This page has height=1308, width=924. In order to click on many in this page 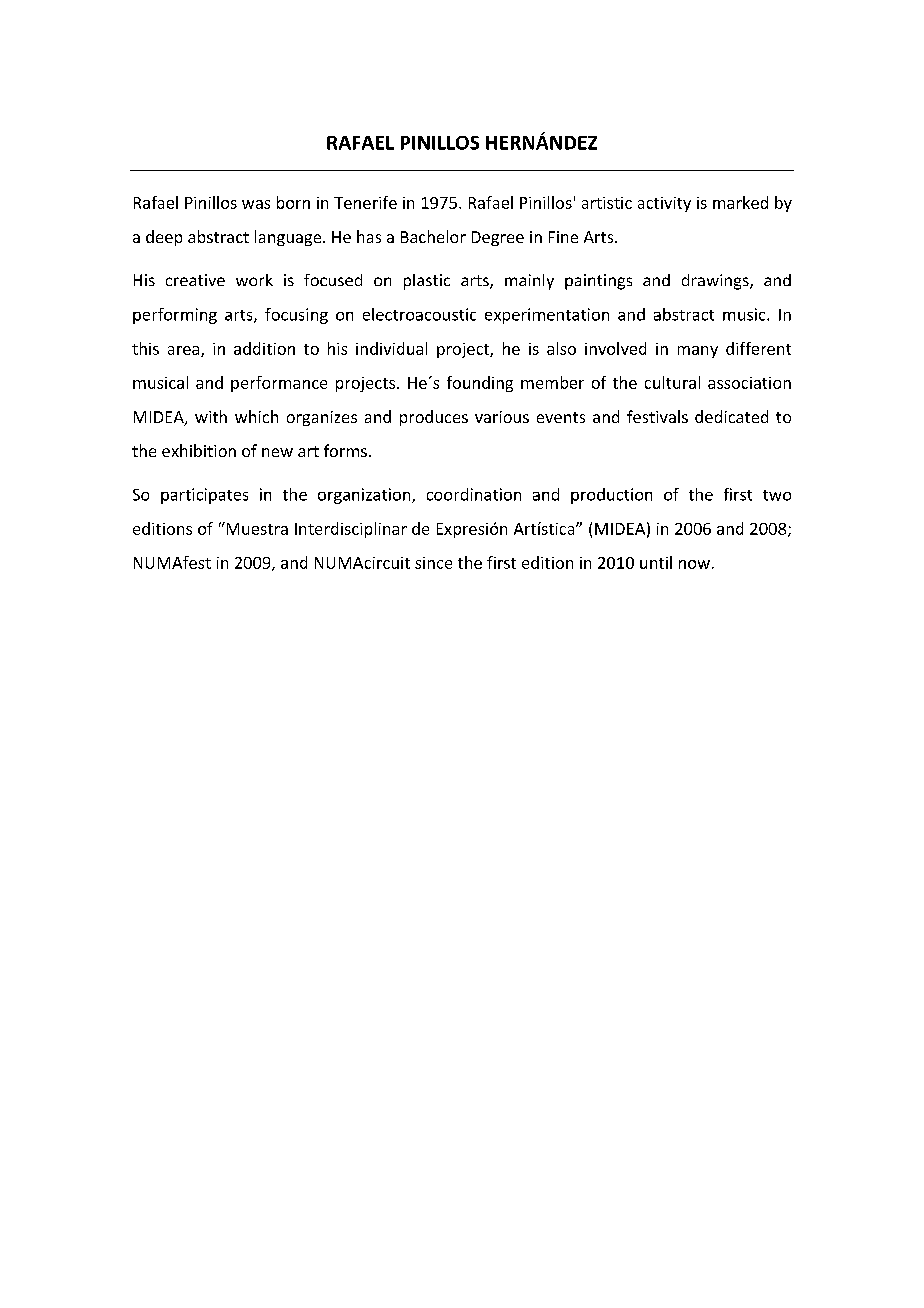, I will do `click(698, 352)`.
